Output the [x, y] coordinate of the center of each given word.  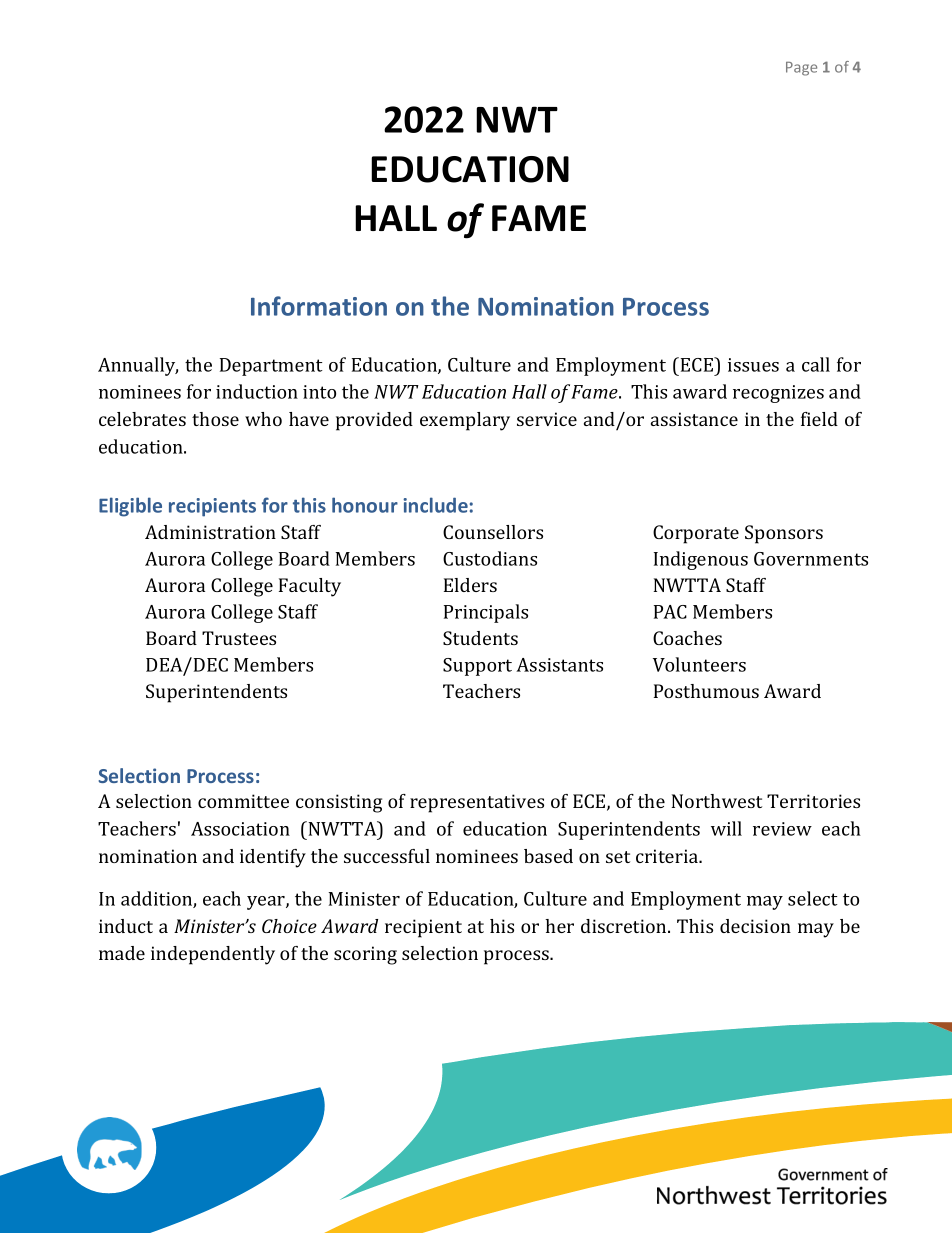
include [435, 505]
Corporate [696, 534]
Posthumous [706, 691]
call [816, 364]
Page [801, 69]
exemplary [465, 421]
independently [213, 955]
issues [753, 365]
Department [271, 367]
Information [319, 306]
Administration [210, 532]
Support [477, 667]
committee [243, 801]
